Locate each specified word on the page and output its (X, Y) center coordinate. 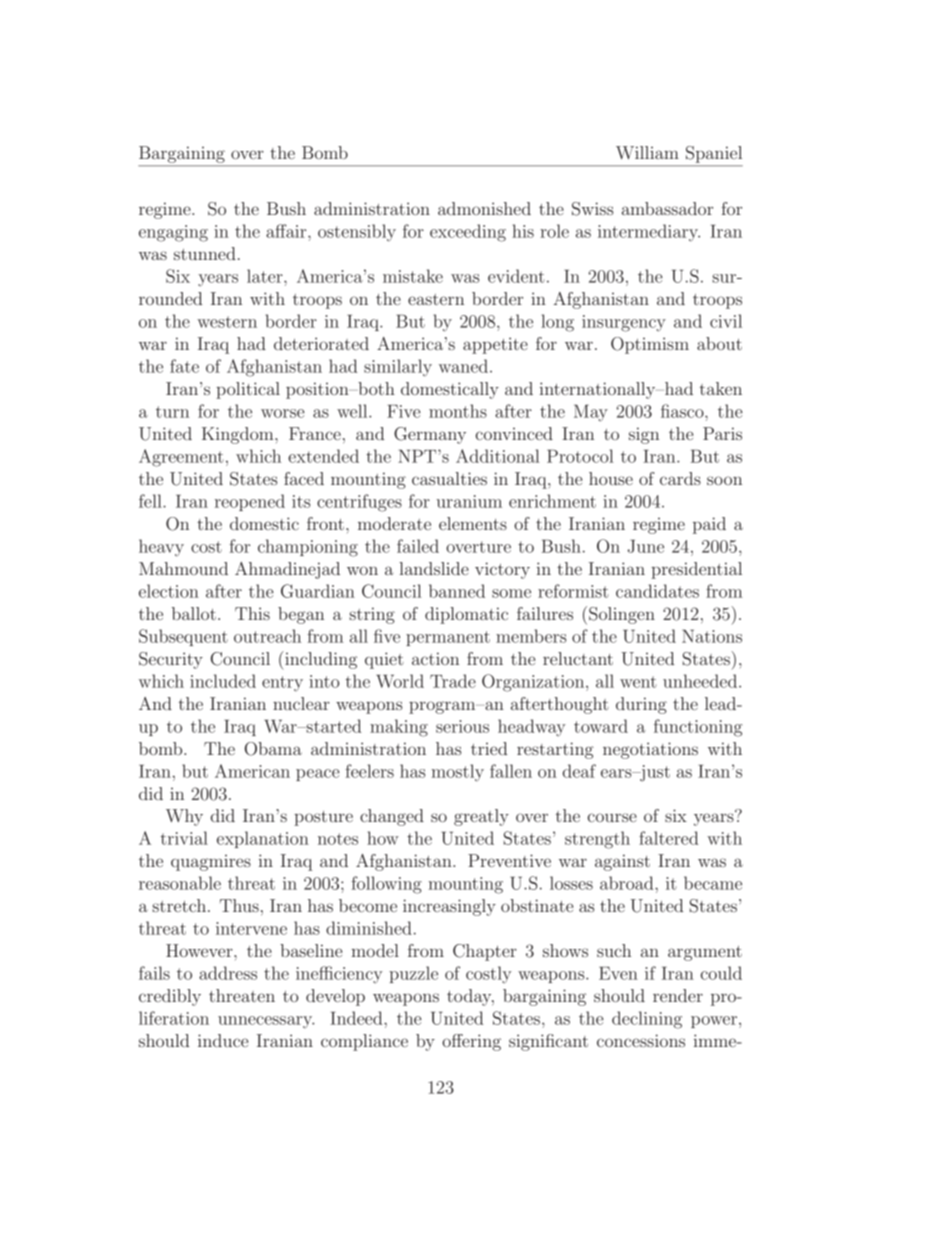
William (647, 152)
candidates (657, 591)
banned (457, 591)
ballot (194, 613)
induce (223, 1040)
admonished (484, 208)
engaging (173, 233)
